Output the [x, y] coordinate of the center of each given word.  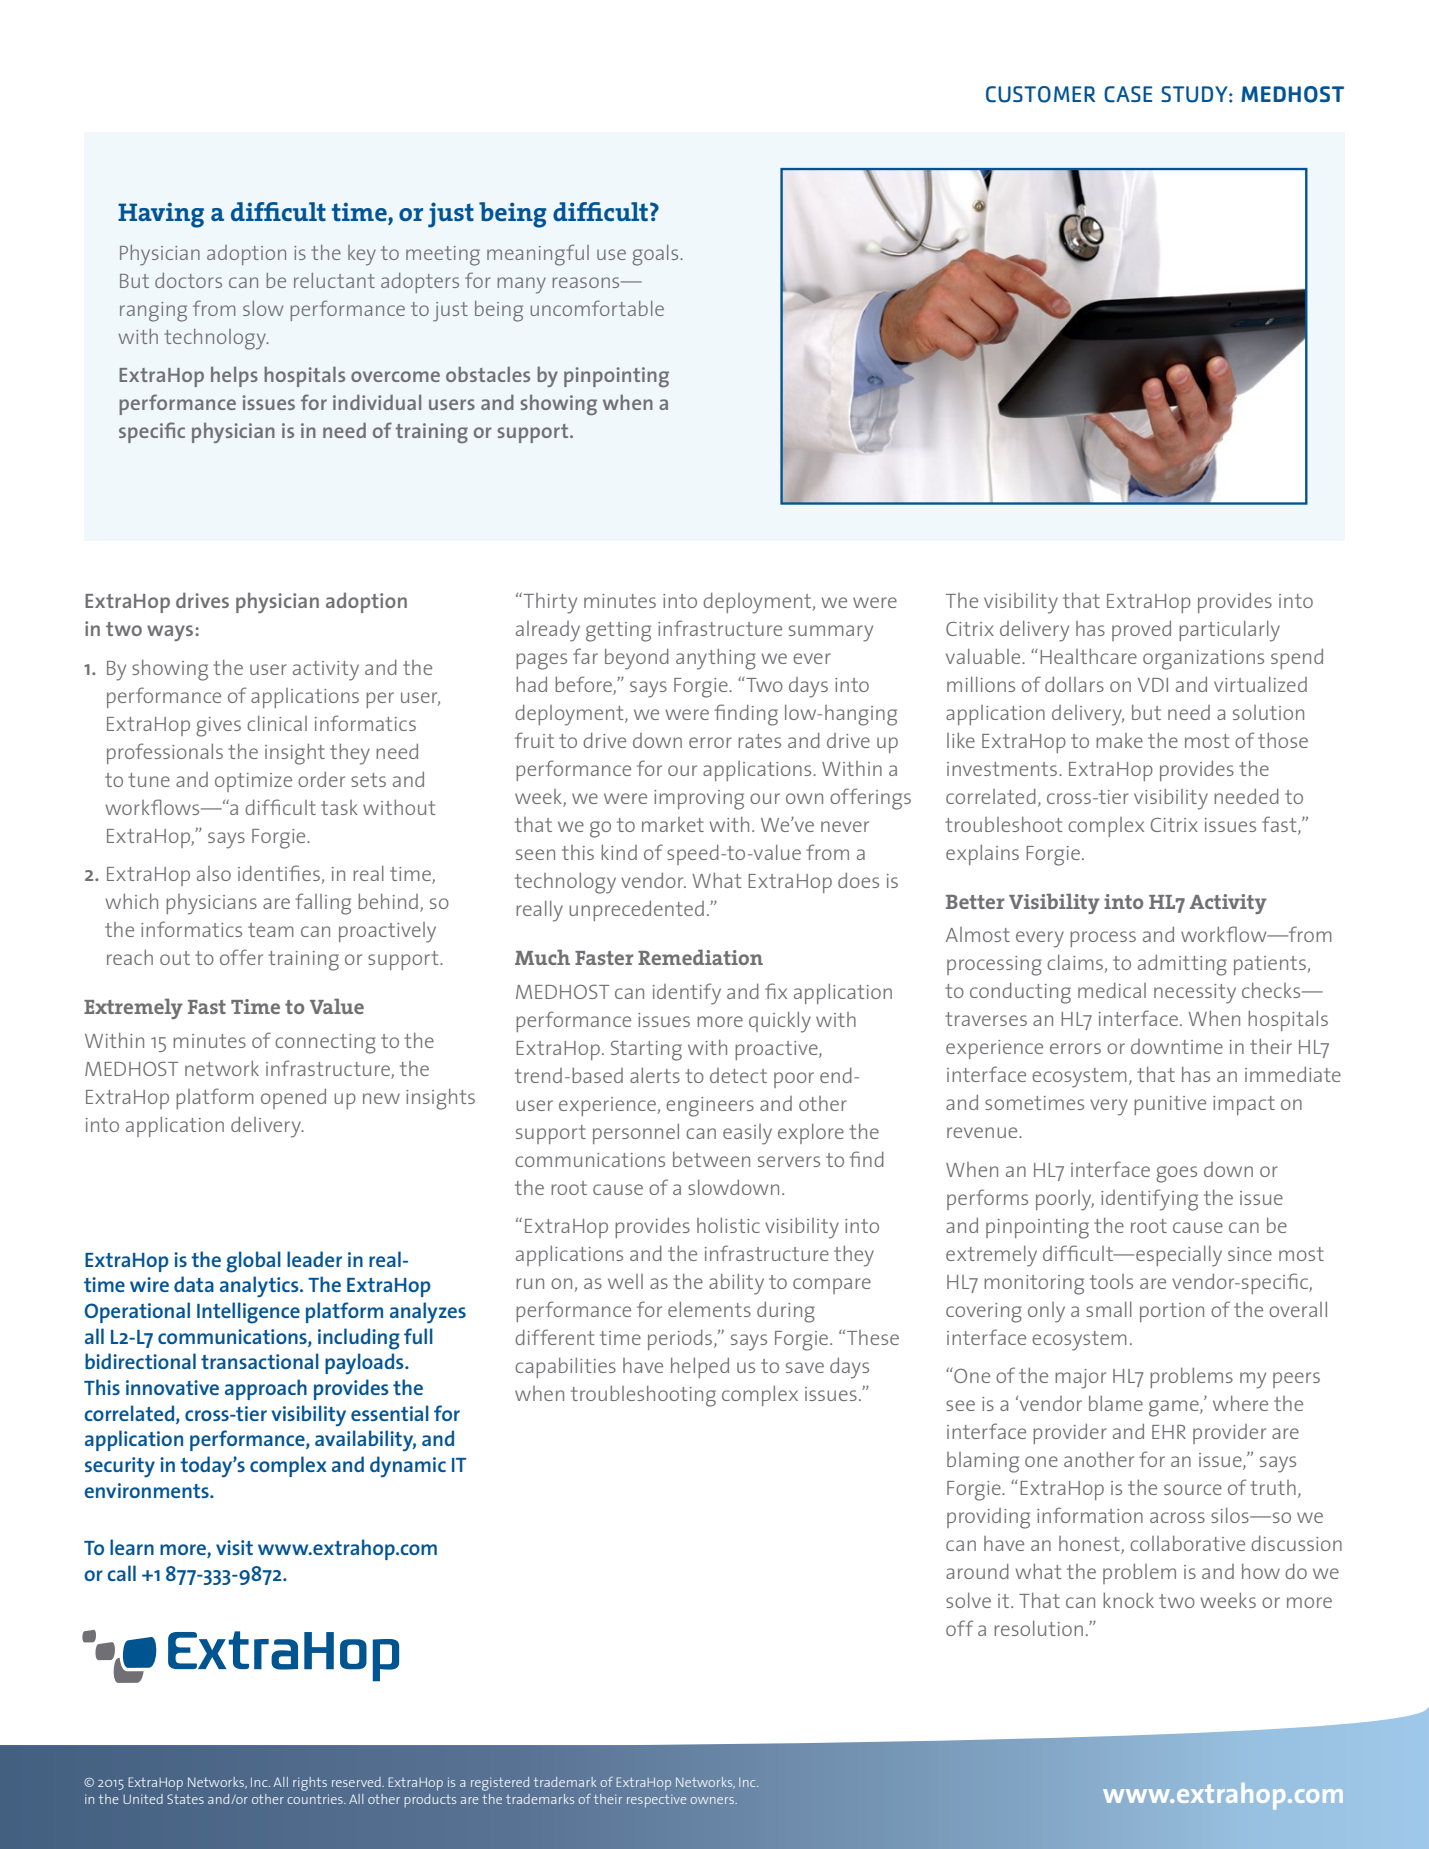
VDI [1153, 685]
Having [161, 215]
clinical [277, 723]
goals [656, 255]
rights [310, 1784]
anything [716, 659]
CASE [1128, 94]
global [254, 1262]
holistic [728, 1225]
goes [1176, 1174]
